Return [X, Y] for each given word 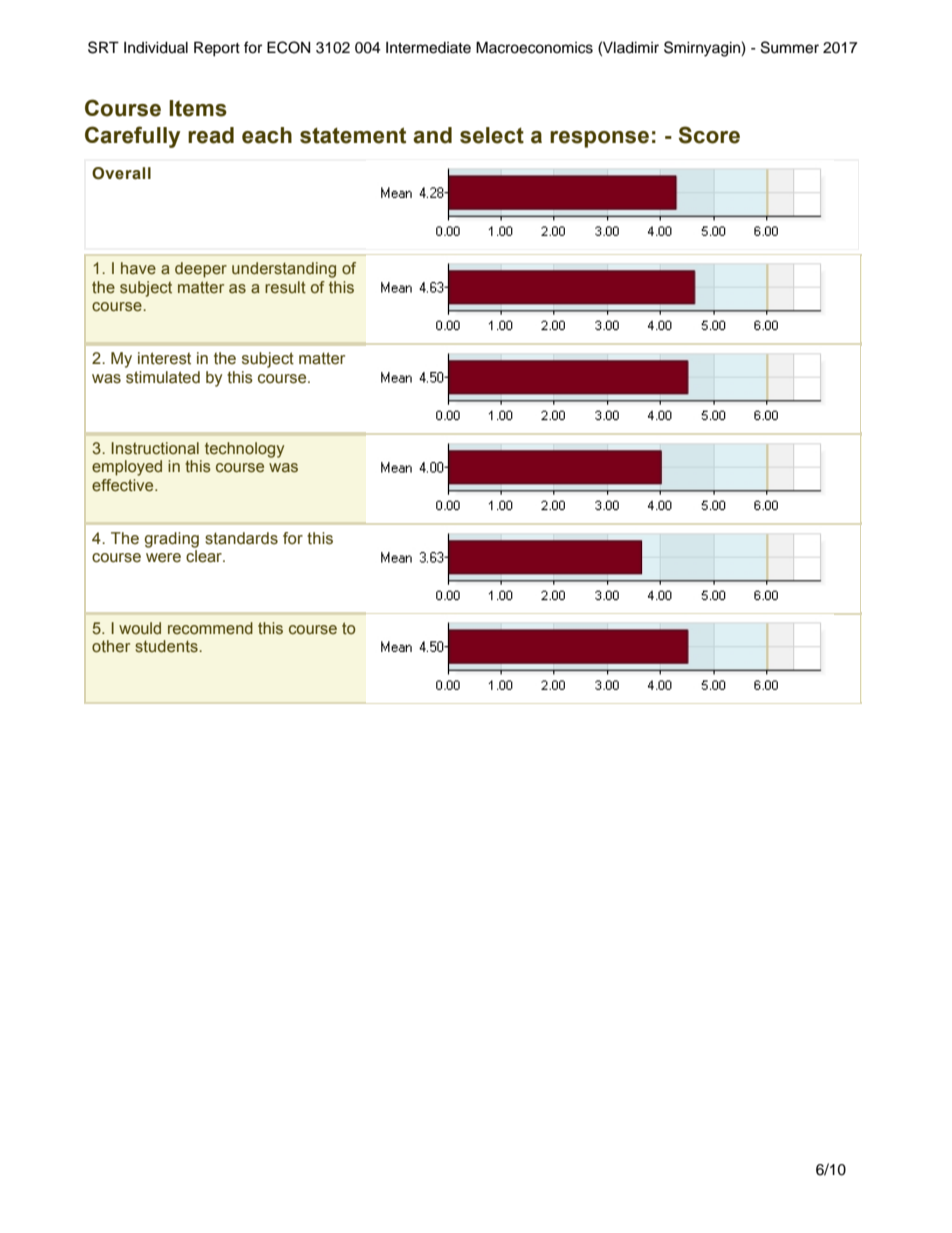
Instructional [155, 448]
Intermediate [428, 48]
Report [217, 49]
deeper [201, 270]
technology [244, 450]
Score [709, 135]
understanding [284, 270]
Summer [790, 47]
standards [241, 538]
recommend [210, 628]
